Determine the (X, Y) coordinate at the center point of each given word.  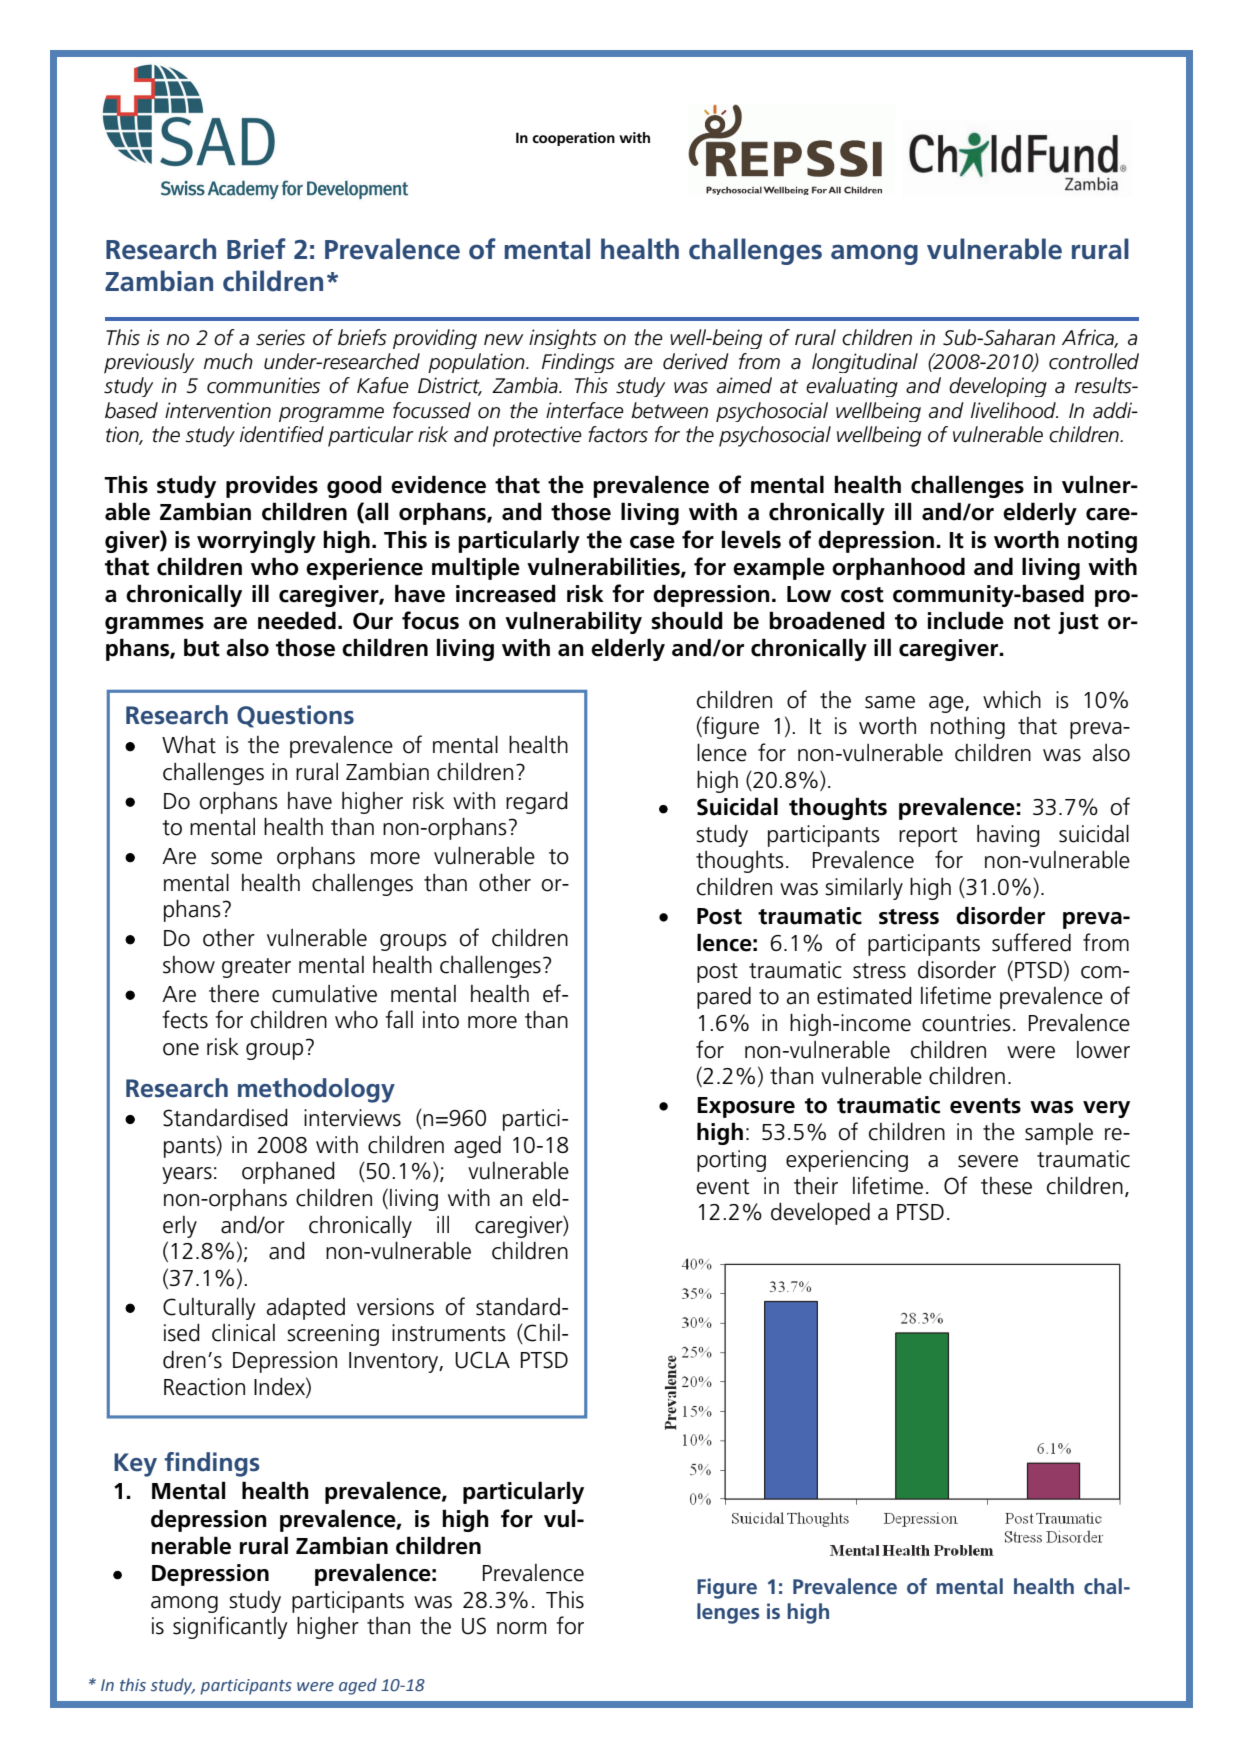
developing (998, 387)
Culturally (209, 1308)
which (1012, 700)
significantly (230, 1627)
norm (521, 1628)
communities (263, 385)
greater (256, 968)
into (441, 1020)
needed (297, 620)
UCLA (482, 1360)
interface (585, 410)
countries (966, 1023)
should (687, 620)
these (1006, 1186)
